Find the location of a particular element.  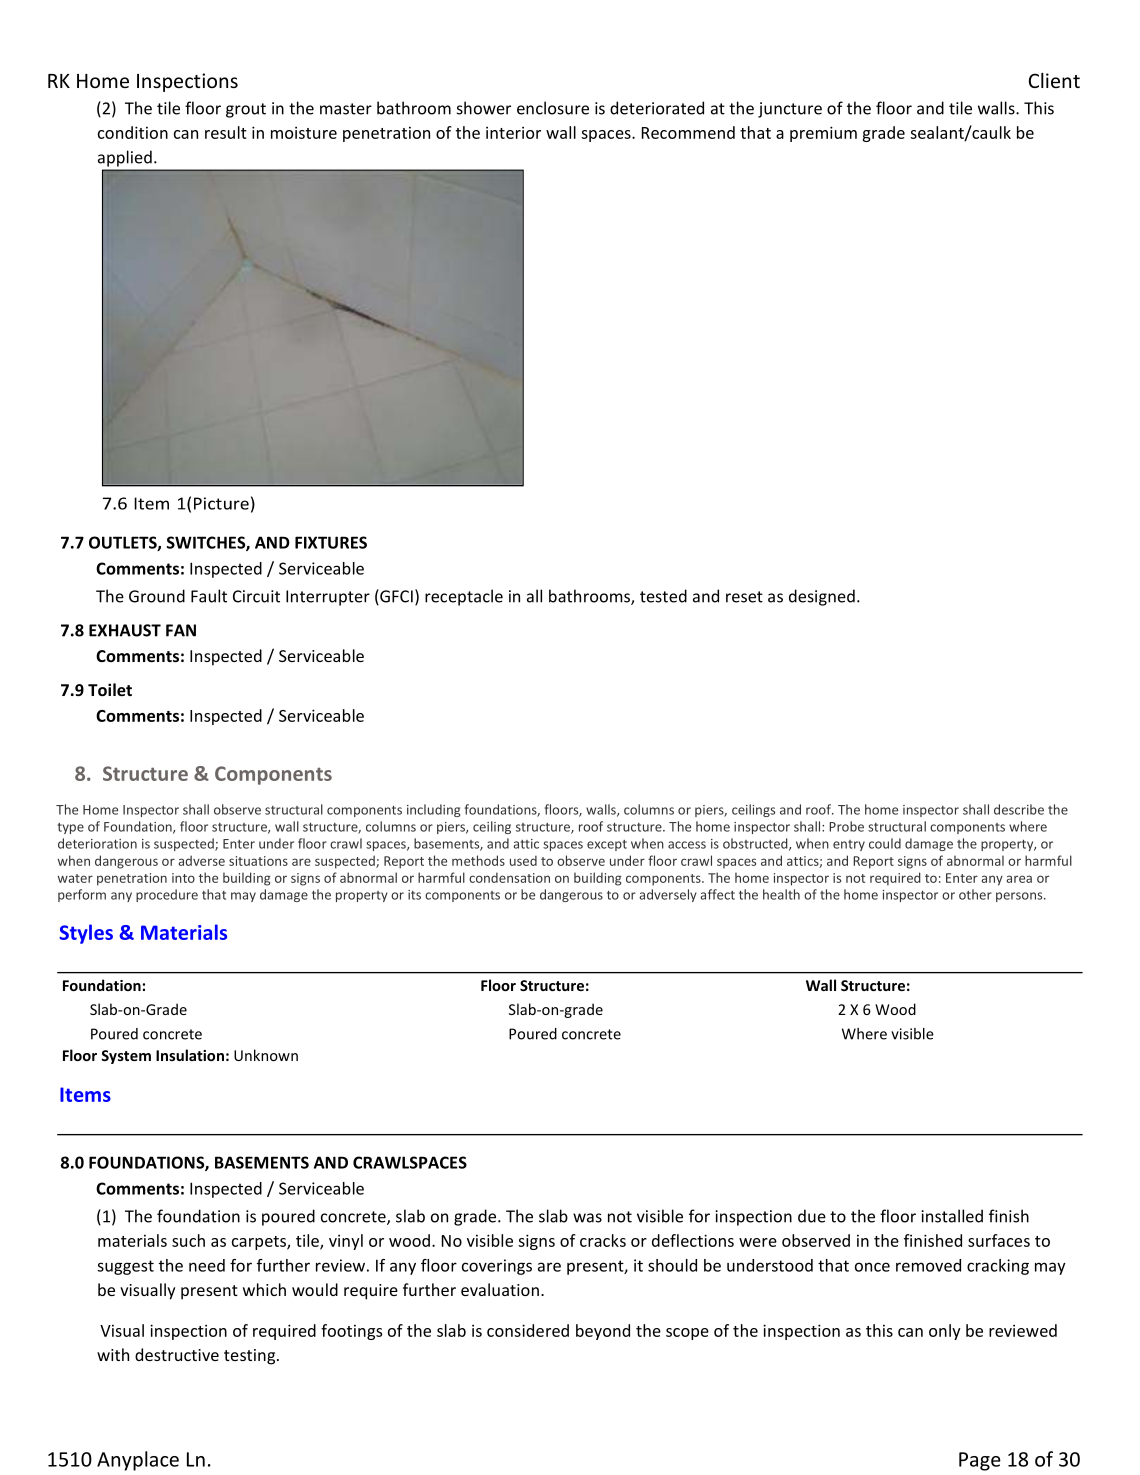

was is located at coordinates (587, 1218).
